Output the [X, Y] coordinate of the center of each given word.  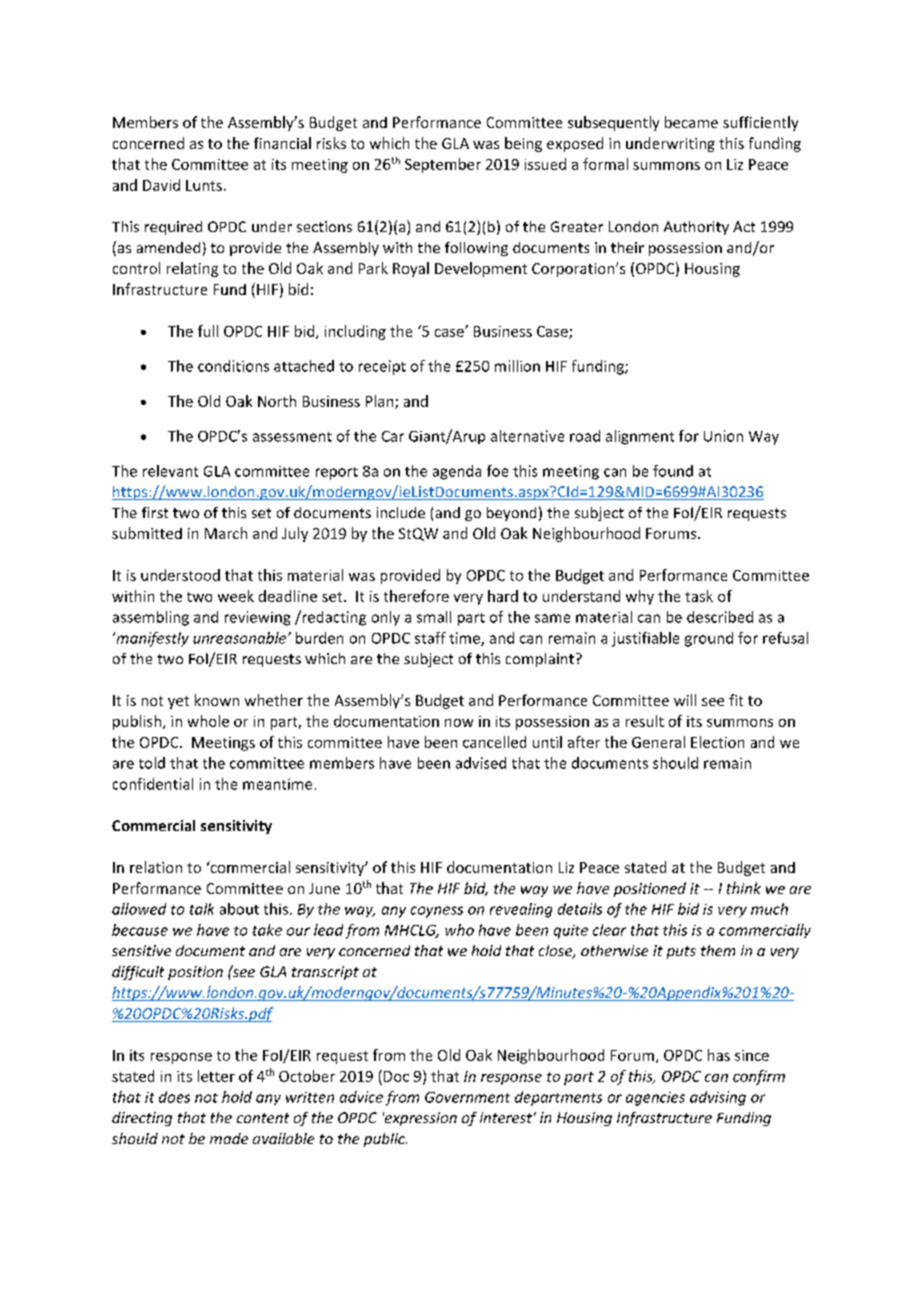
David [161, 185]
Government [467, 1097]
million [517, 366]
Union [723, 436]
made [229, 1138]
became [691, 122]
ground [709, 639]
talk [202, 909]
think [744, 888]
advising [718, 1098]
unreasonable [241, 638]
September [443, 165]
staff [430, 638]
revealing [521, 910]
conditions [233, 366]
